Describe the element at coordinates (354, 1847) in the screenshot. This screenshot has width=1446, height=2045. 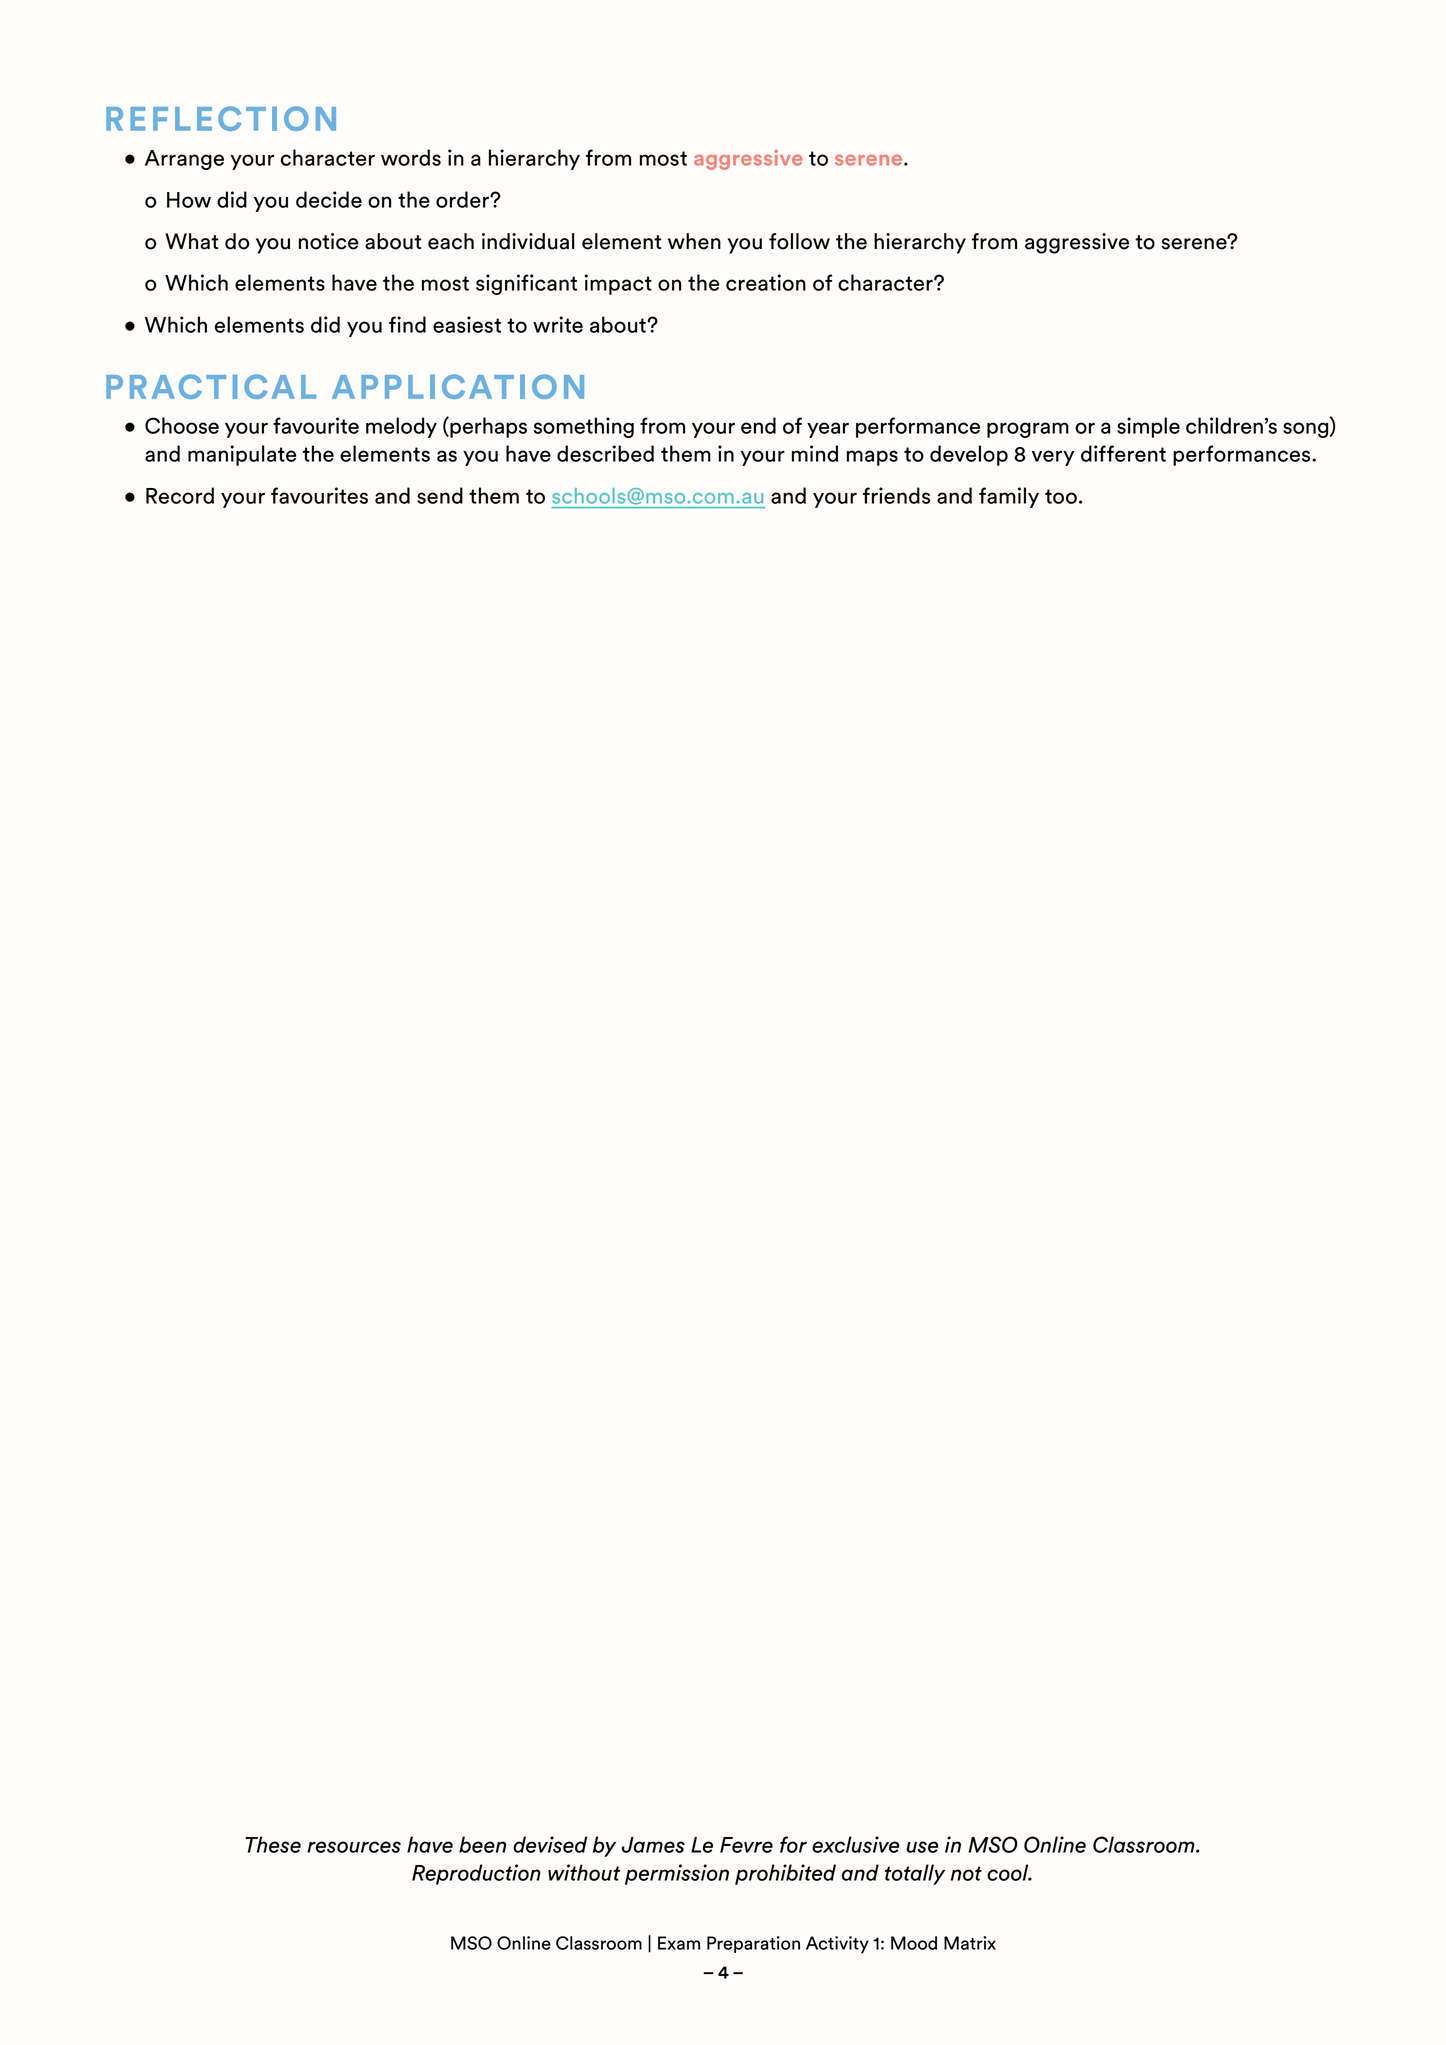
I see `resources` at that location.
